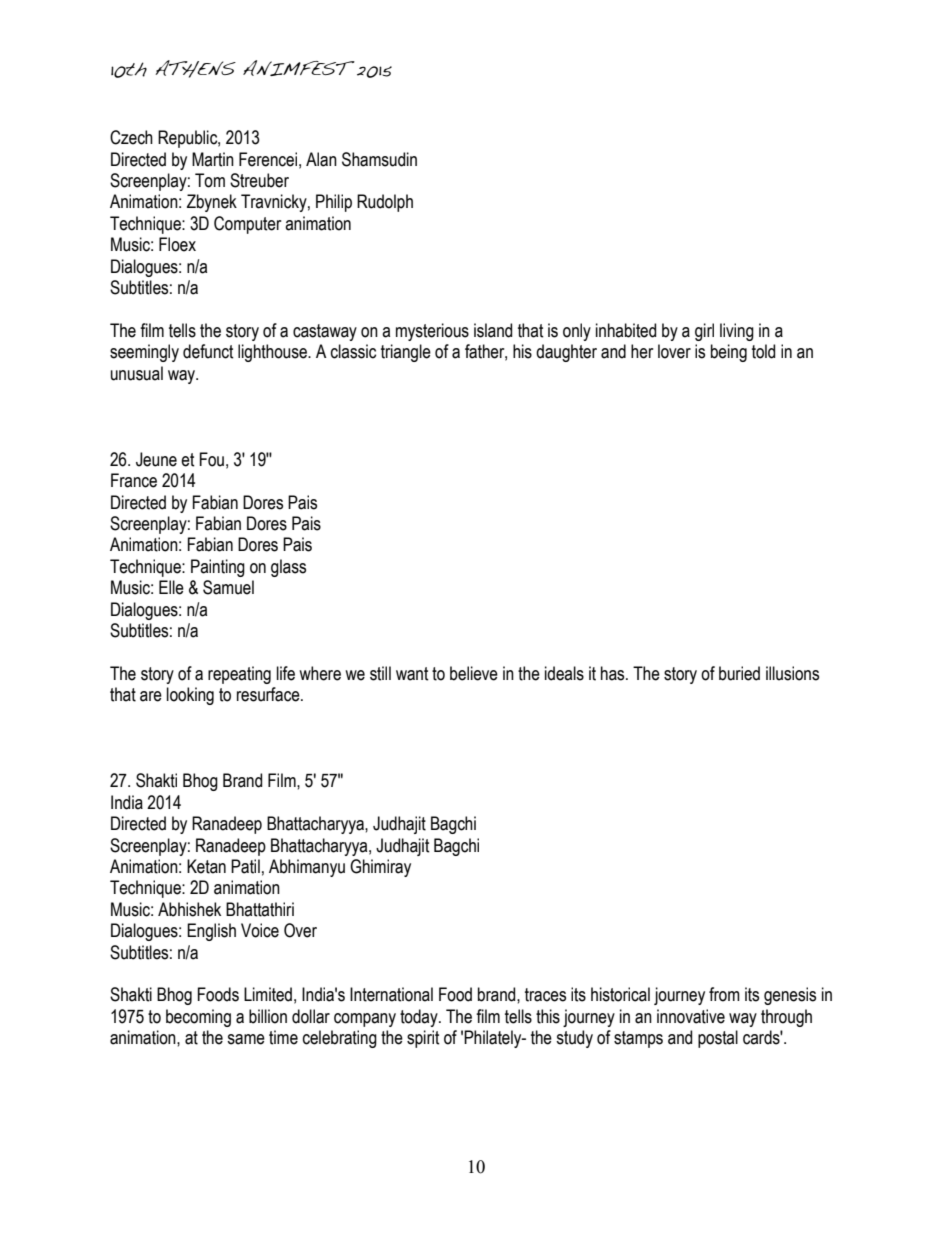 Image resolution: width=952 pixels, height=1233 pixels. Describe the element at coordinates (195, 69) in the page. I see `ATHENS` at that location.
